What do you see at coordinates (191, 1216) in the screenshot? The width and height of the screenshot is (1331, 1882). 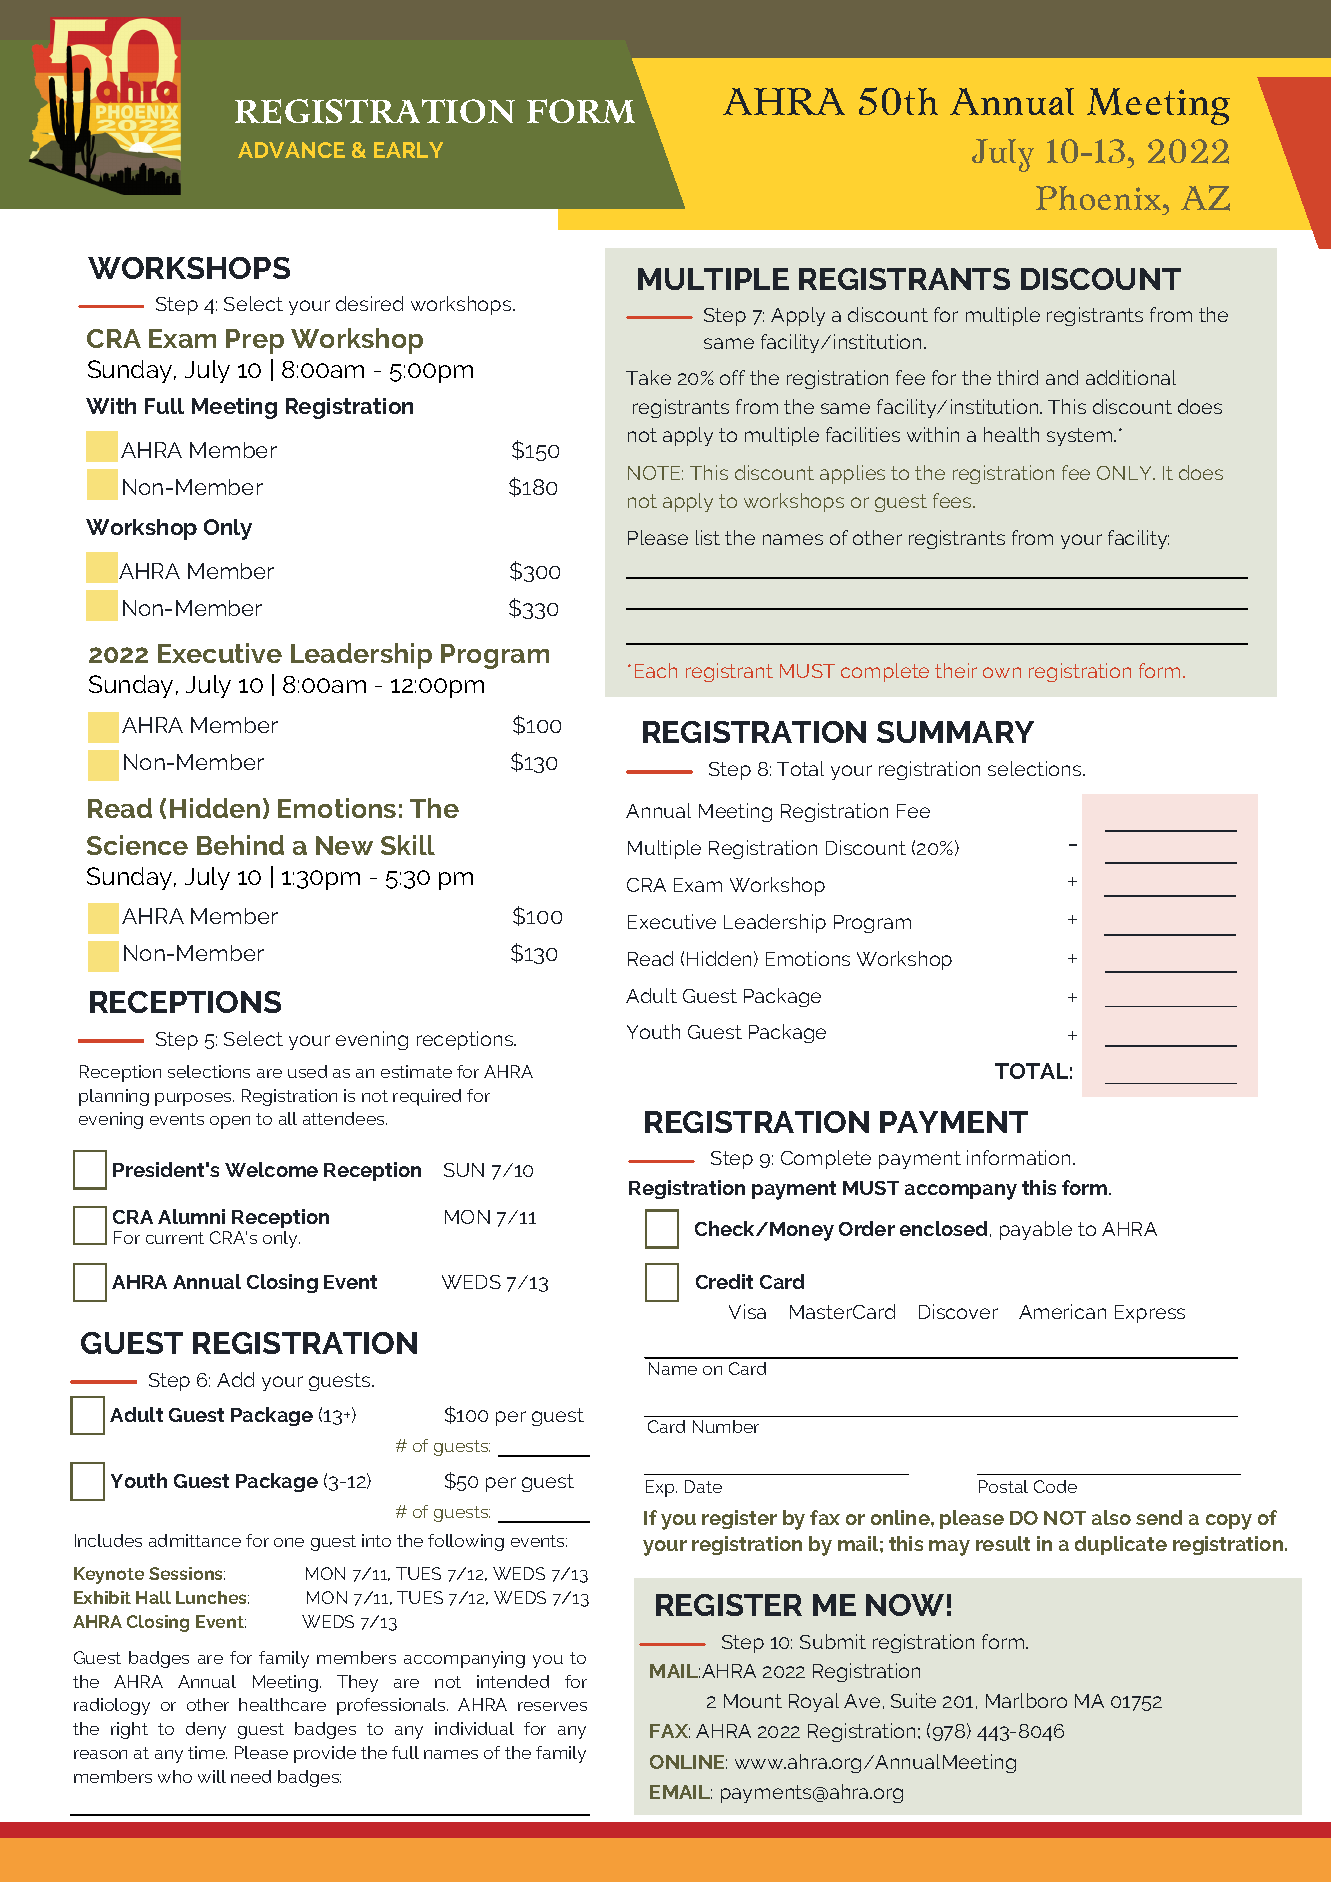 I see `Alumni` at bounding box center [191, 1216].
